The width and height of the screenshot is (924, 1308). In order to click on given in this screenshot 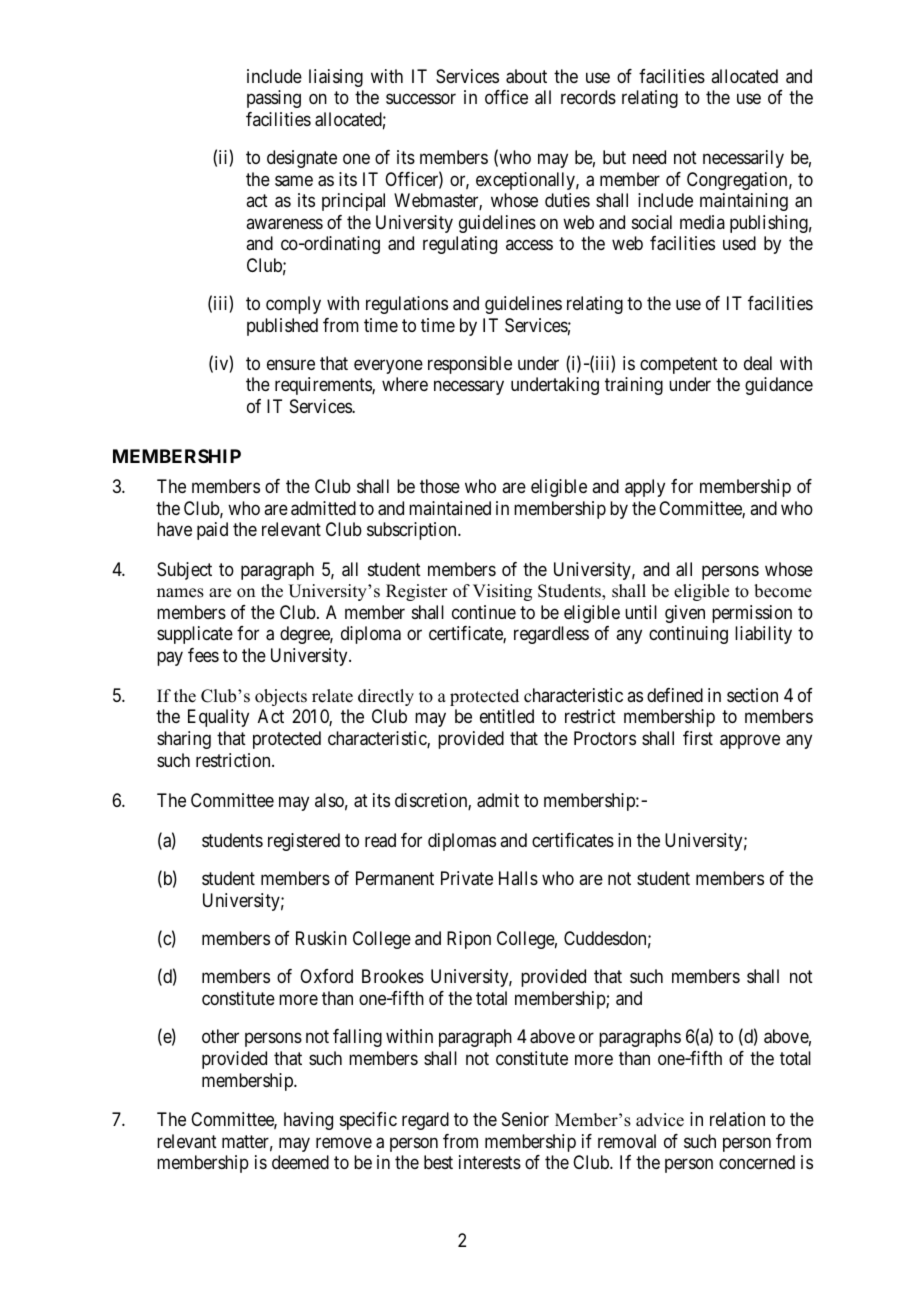, I will do `click(685, 614)`.
